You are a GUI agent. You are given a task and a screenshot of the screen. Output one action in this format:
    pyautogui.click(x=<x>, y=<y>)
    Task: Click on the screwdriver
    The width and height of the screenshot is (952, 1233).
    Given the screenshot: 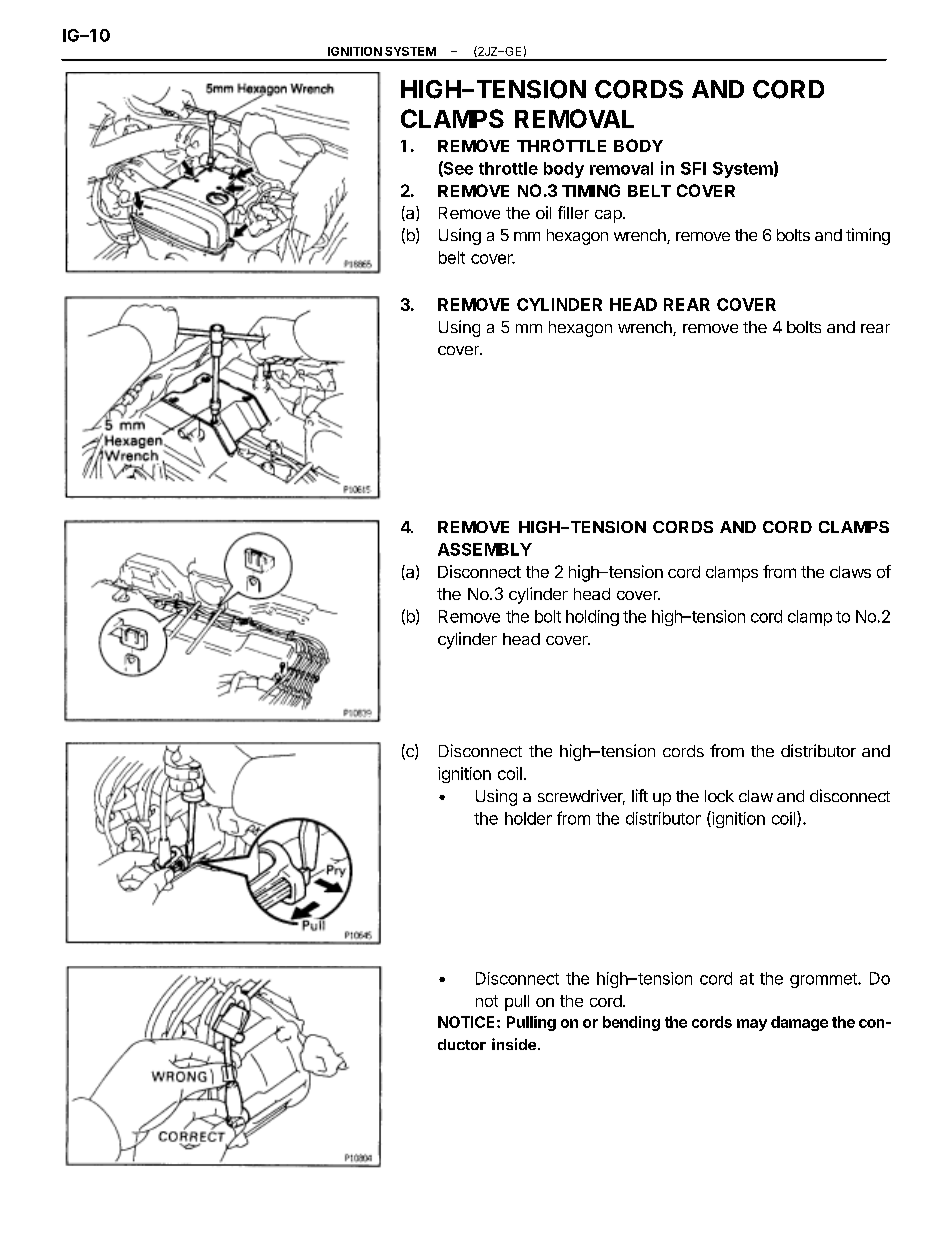 What is the action you would take?
    pyautogui.click(x=581, y=797)
